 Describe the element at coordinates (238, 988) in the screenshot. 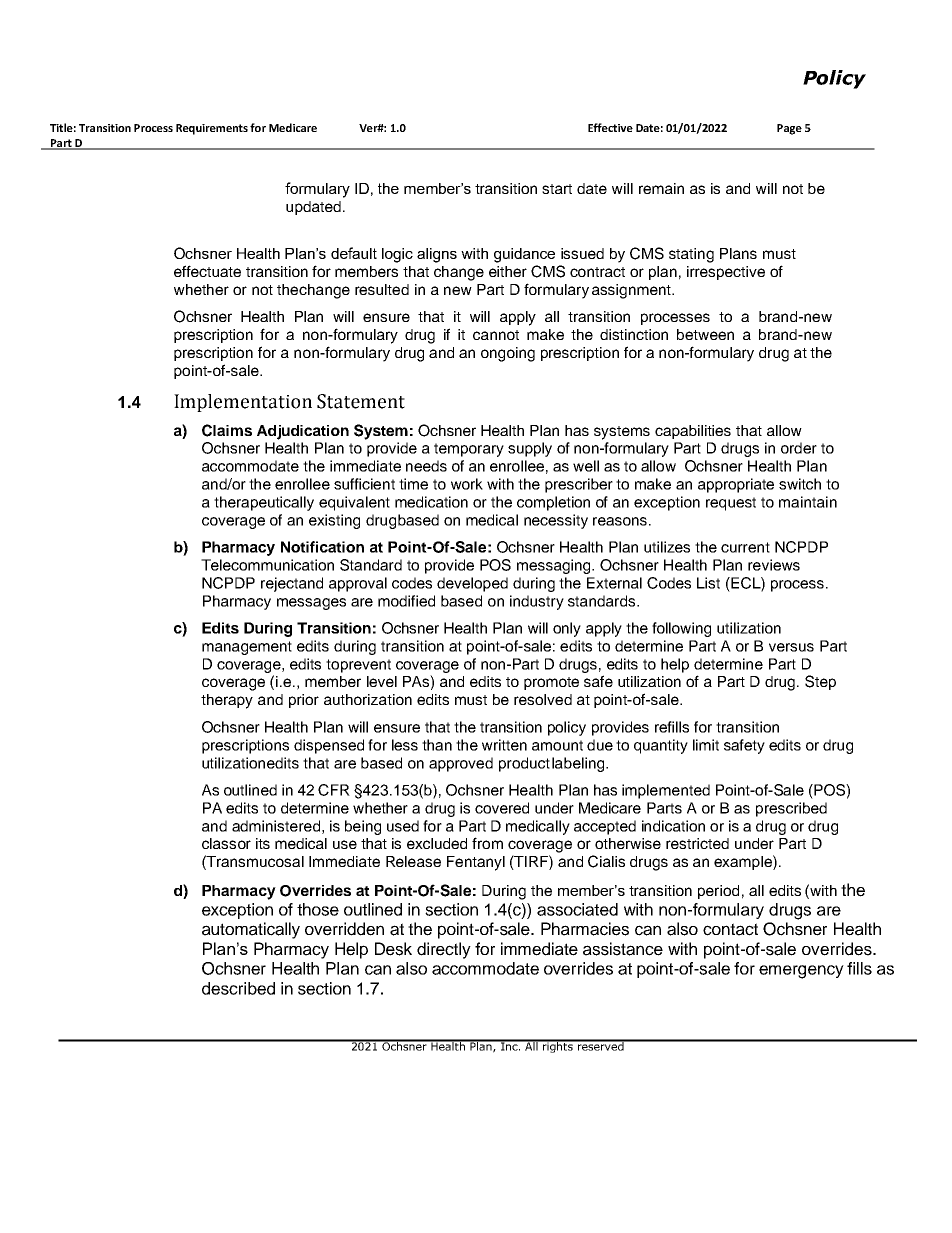

I see `described` at that location.
